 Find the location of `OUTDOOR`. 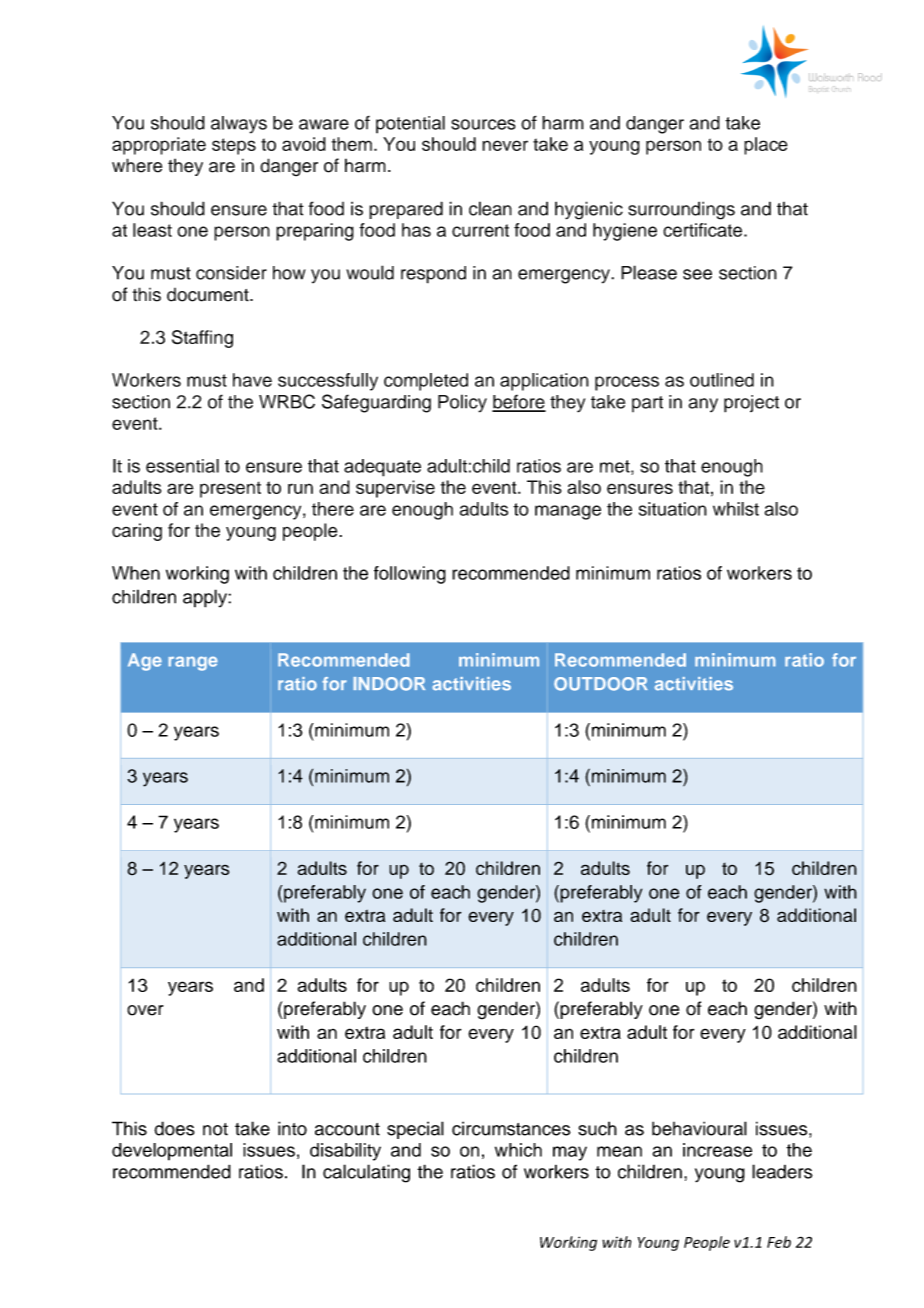

OUTDOOR is located at coordinates (601, 684).
